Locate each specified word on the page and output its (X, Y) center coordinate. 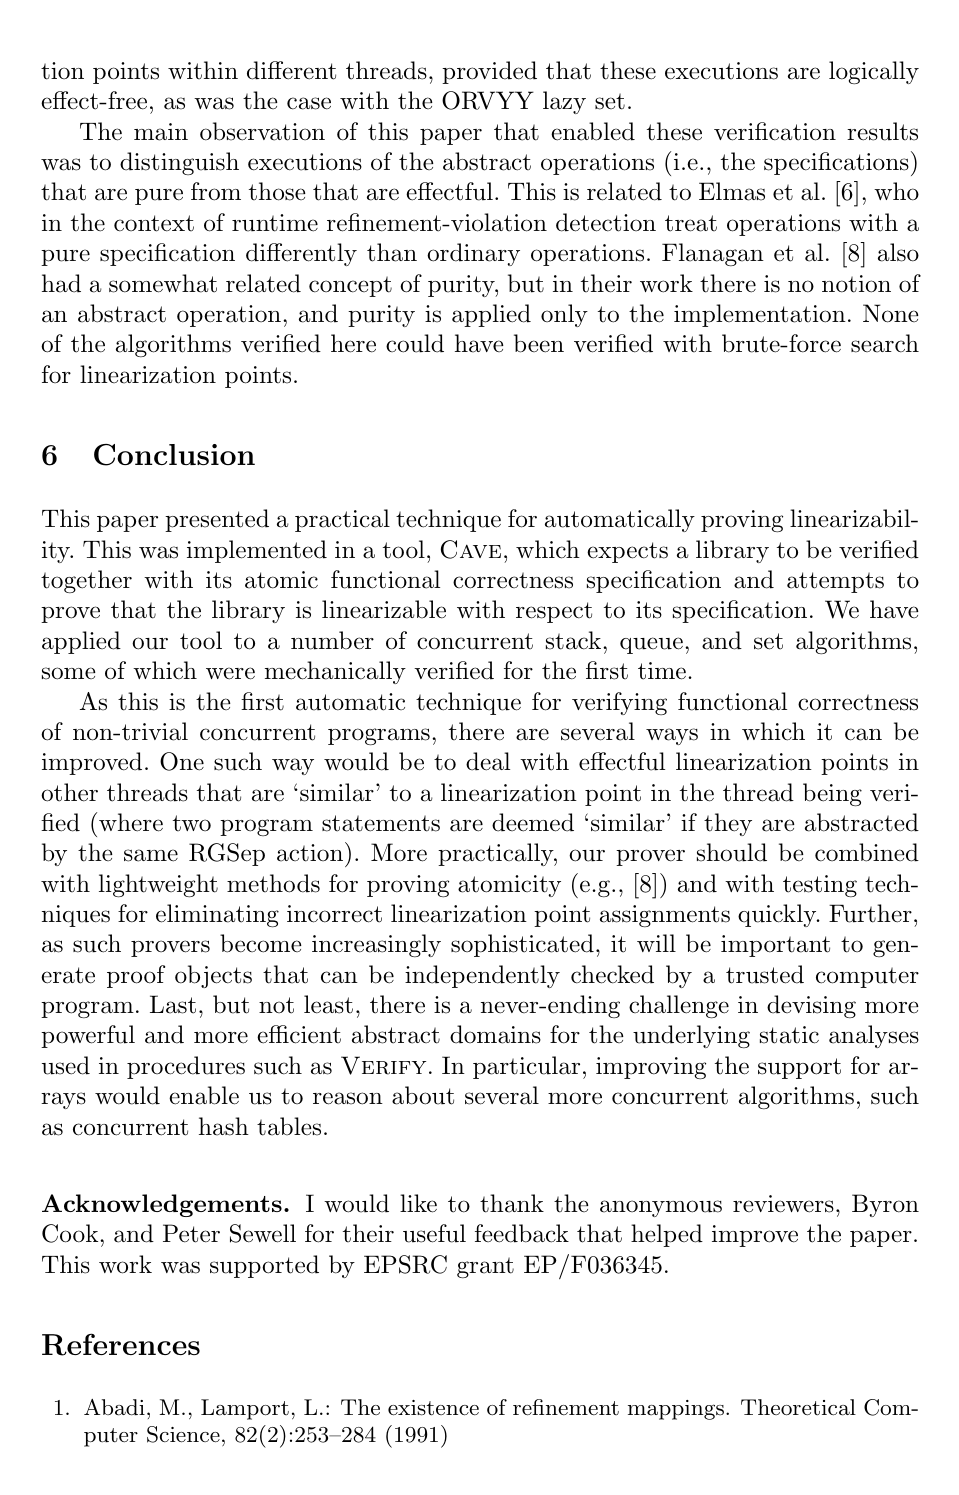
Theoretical (798, 1407)
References (121, 1344)
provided (489, 72)
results (882, 131)
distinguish (179, 163)
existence (433, 1408)
